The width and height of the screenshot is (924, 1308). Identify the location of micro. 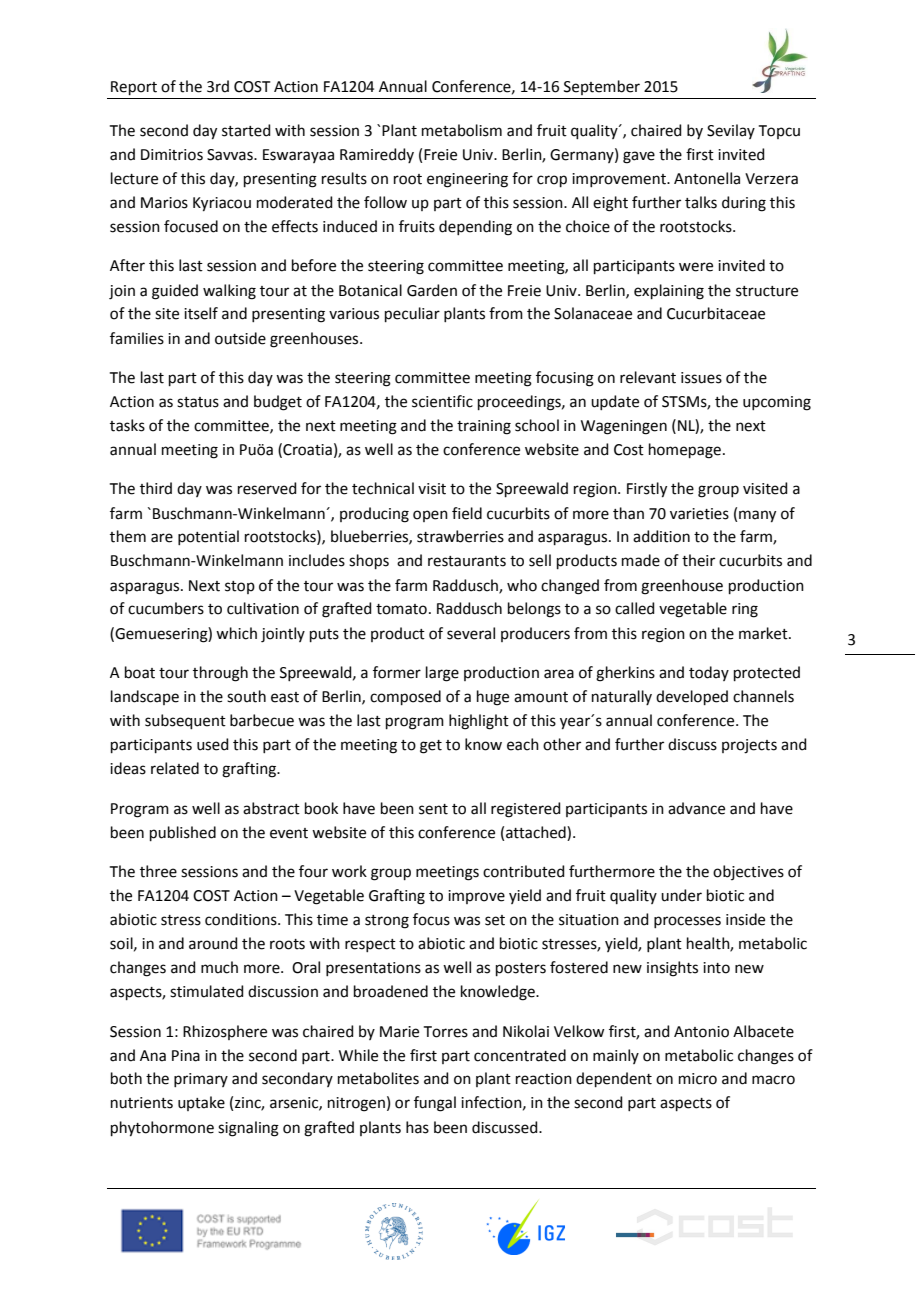
(698, 1079).
